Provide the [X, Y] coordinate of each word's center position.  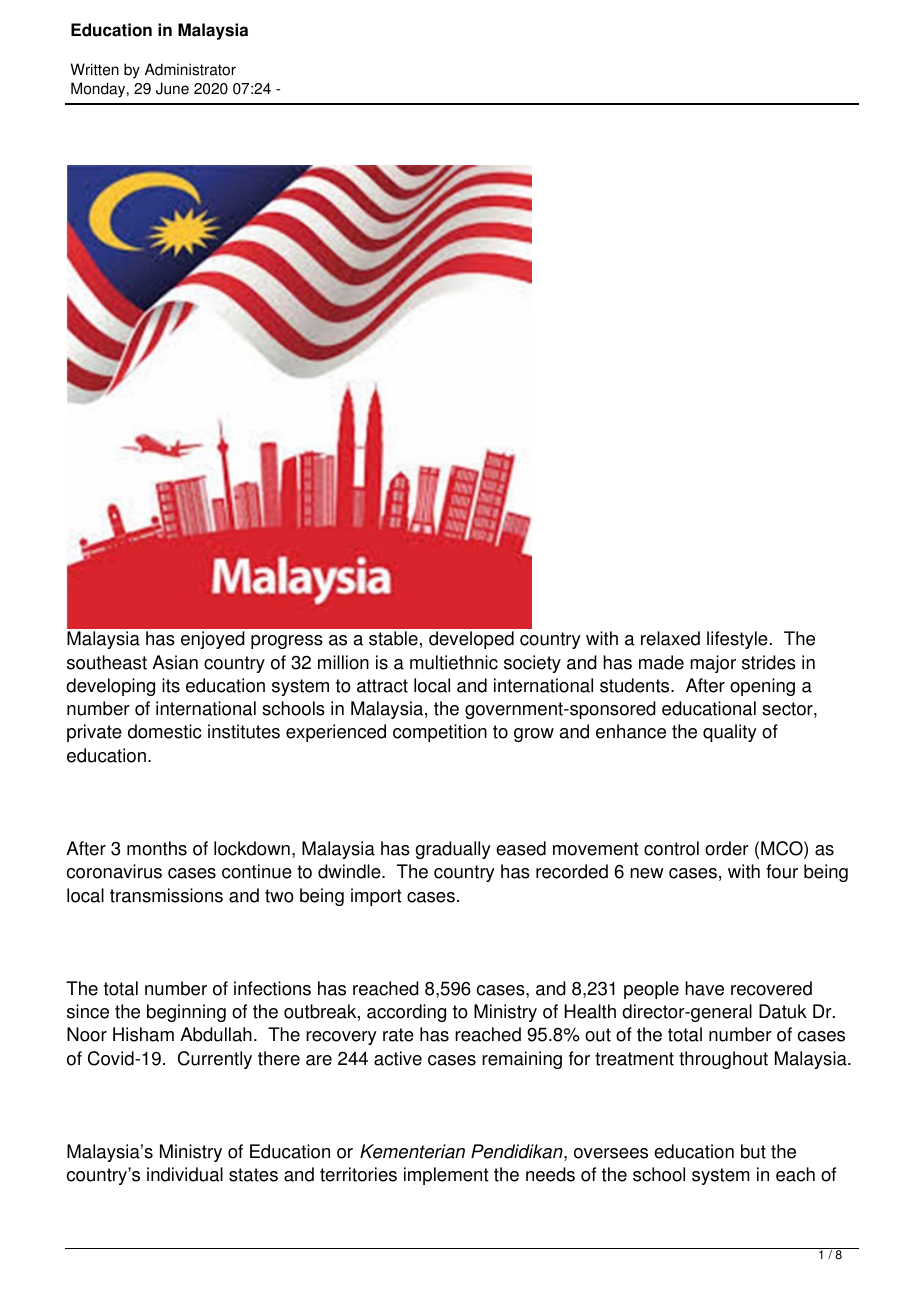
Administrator [190, 69]
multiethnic [454, 662]
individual [185, 1174]
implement [446, 1176]
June [172, 88]
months [157, 848]
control [671, 848]
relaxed [670, 638]
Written [94, 69]
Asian [175, 662]
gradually [453, 850]
